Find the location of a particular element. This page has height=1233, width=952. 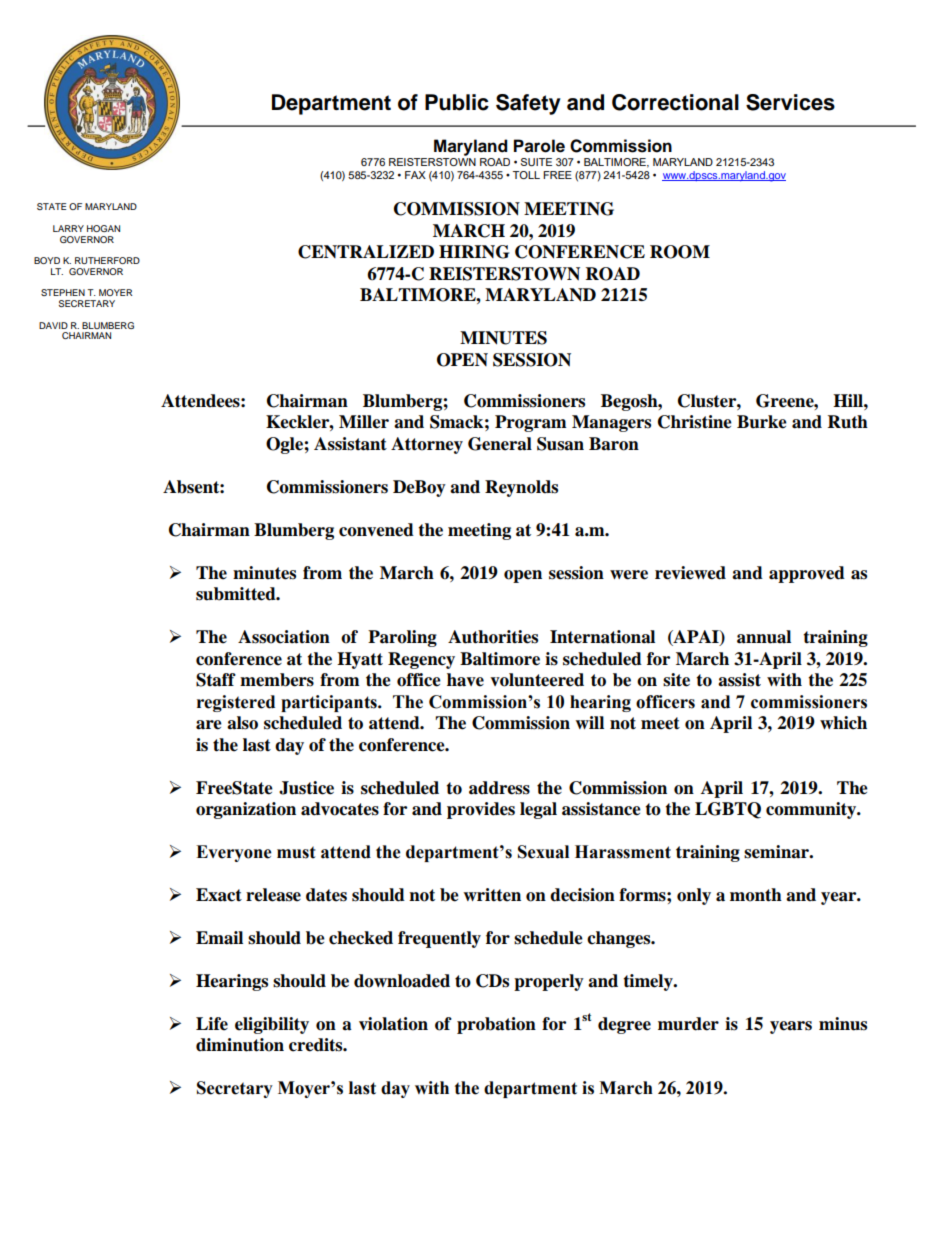

murder is located at coordinates (688, 1024).
